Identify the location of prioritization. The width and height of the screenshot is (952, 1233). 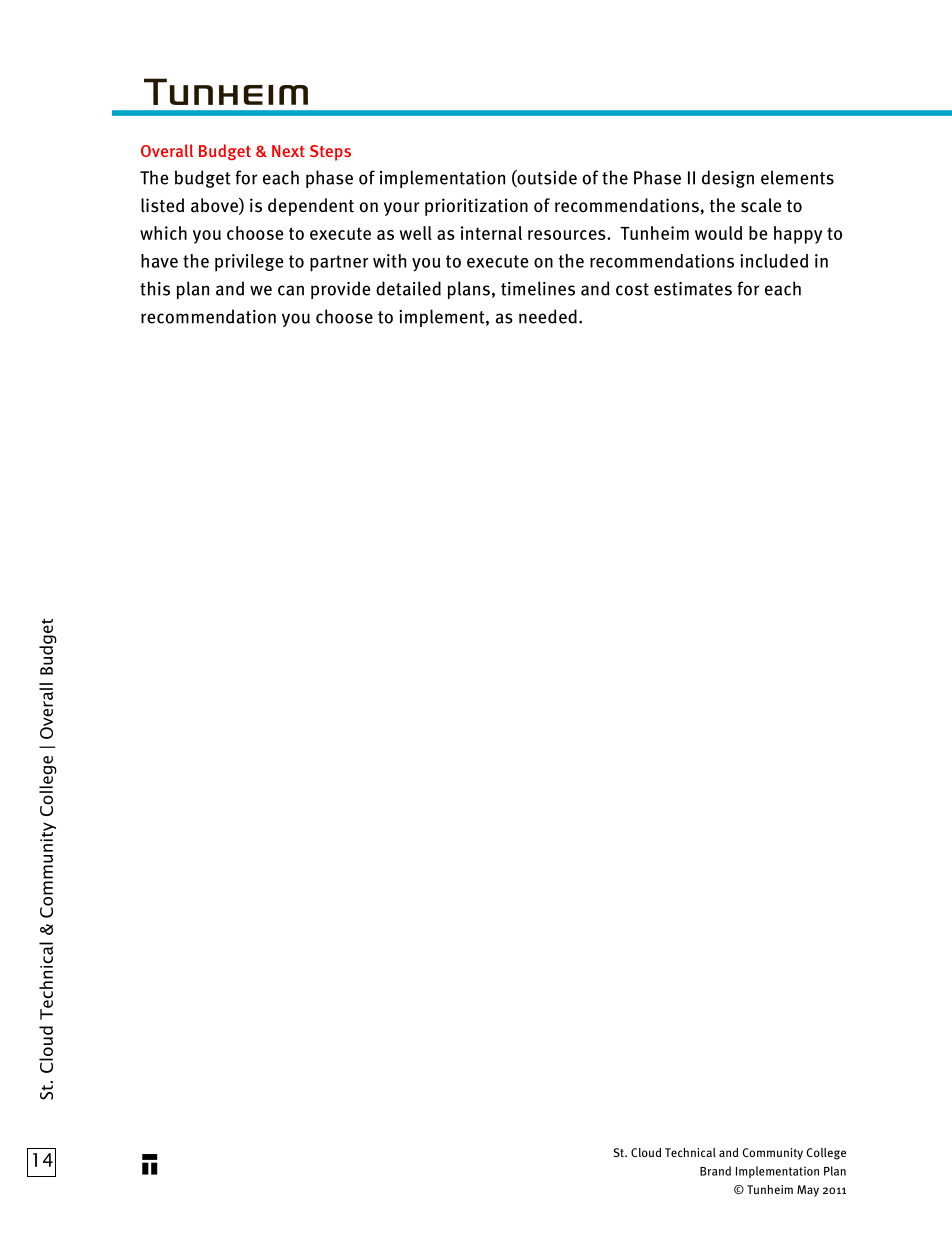
(476, 207).
